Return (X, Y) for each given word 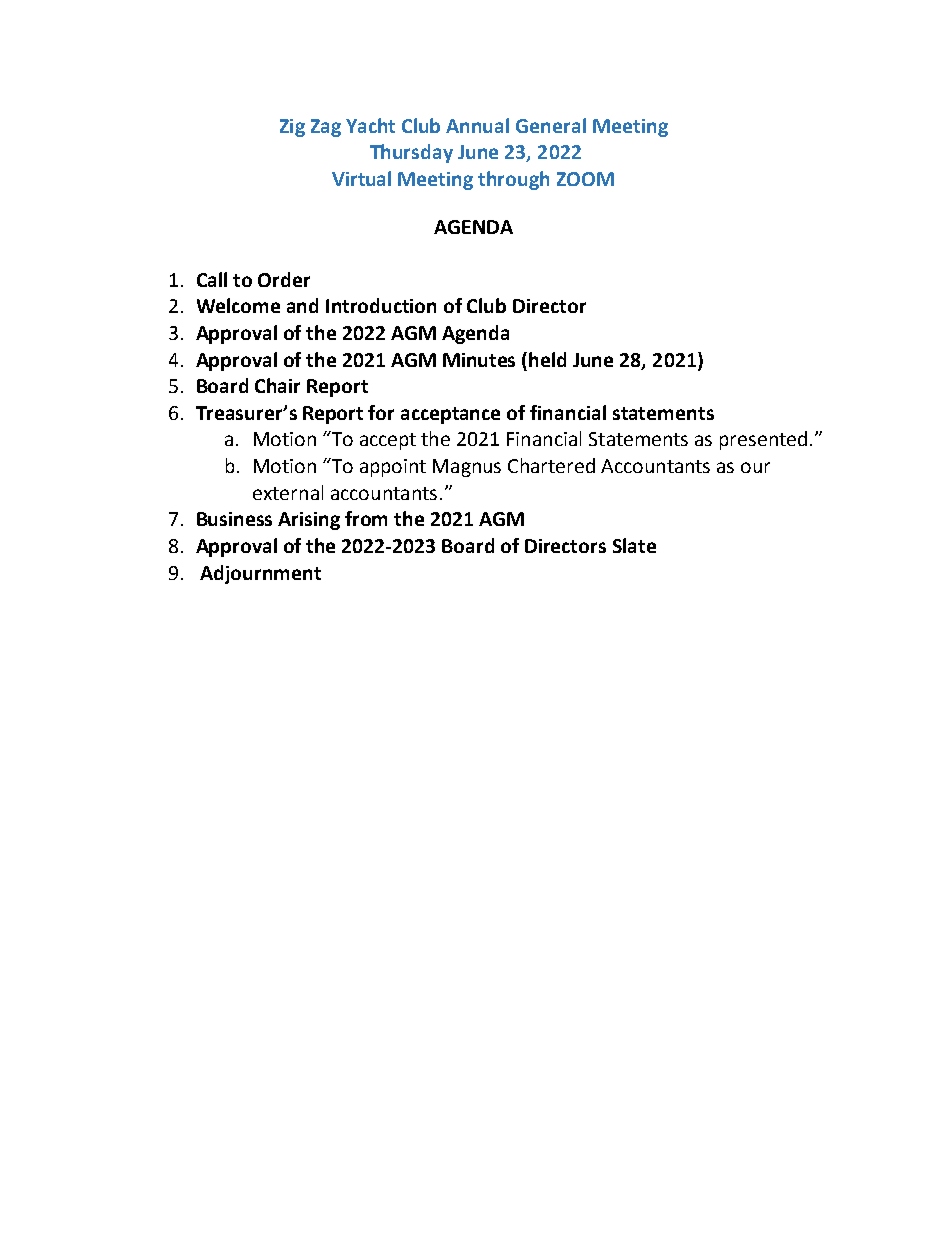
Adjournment (260, 574)
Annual (477, 125)
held (547, 359)
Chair (277, 385)
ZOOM (585, 179)
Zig (292, 128)
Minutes (479, 360)
